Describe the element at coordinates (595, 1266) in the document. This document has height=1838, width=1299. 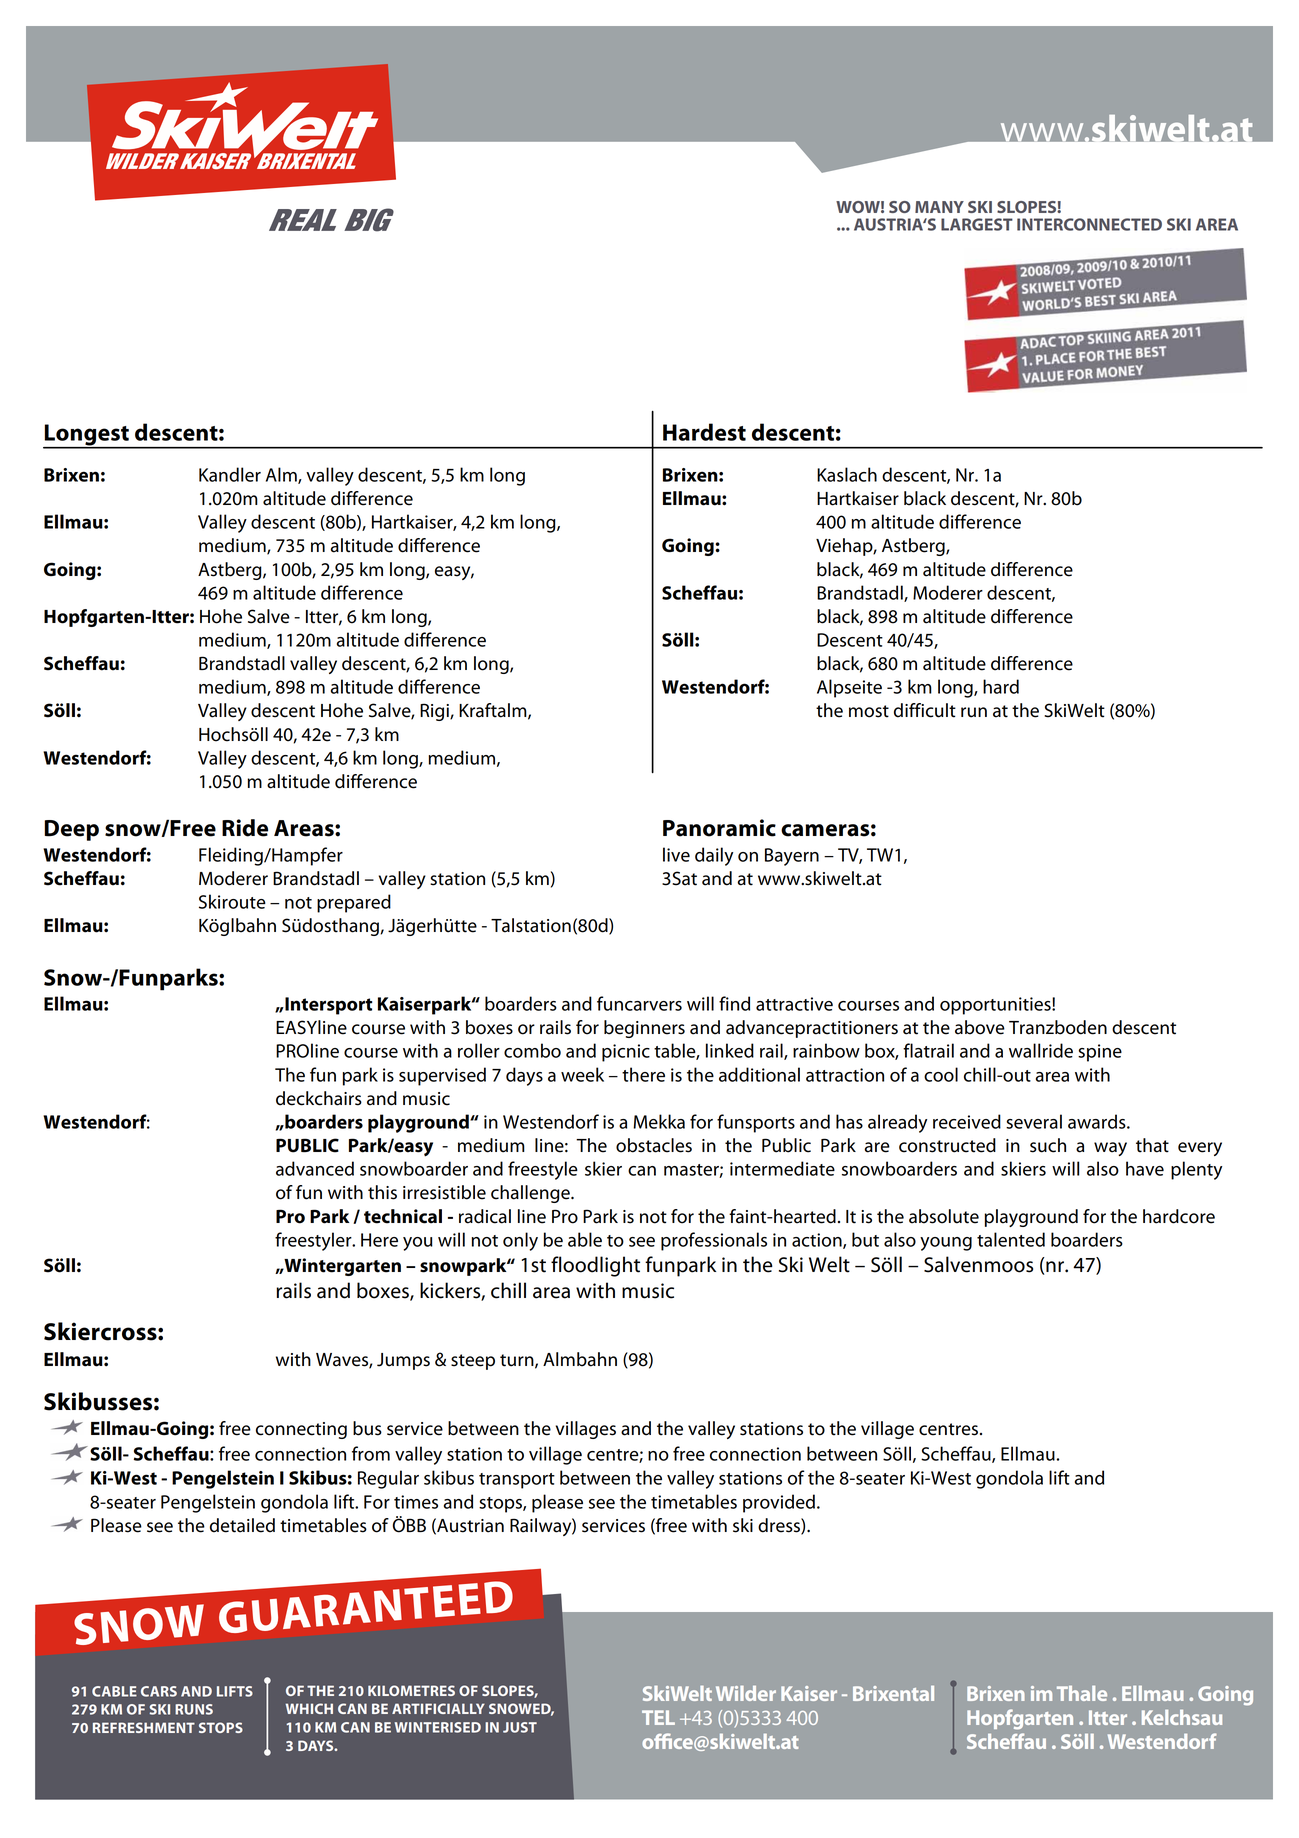
I see `floodlight` at that location.
